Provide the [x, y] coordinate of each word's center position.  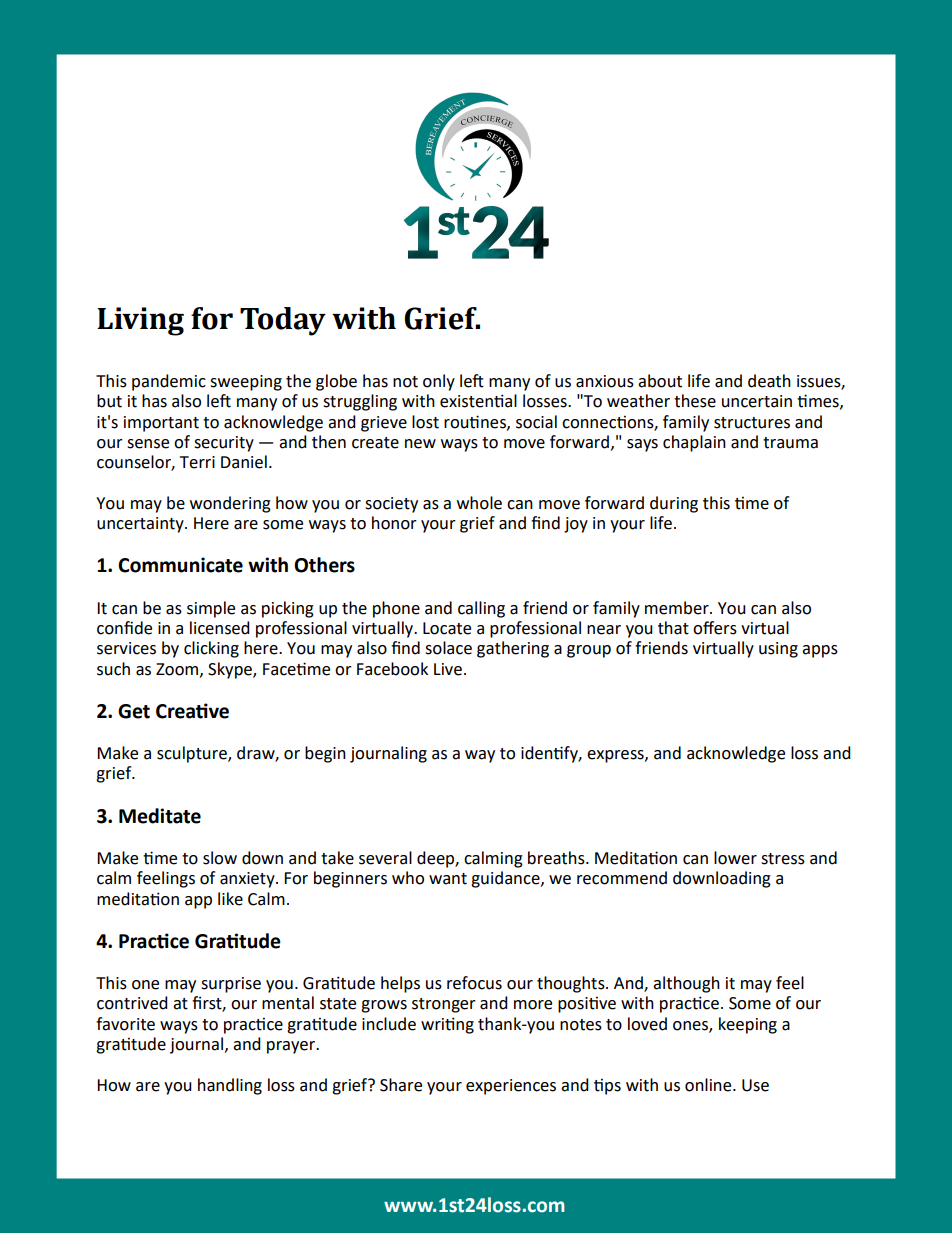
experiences [511, 1087]
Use [755, 1085]
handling [230, 1086]
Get [134, 711]
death [769, 381]
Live [448, 669]
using [778, 650]
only [439, 382]
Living [140, 321]
